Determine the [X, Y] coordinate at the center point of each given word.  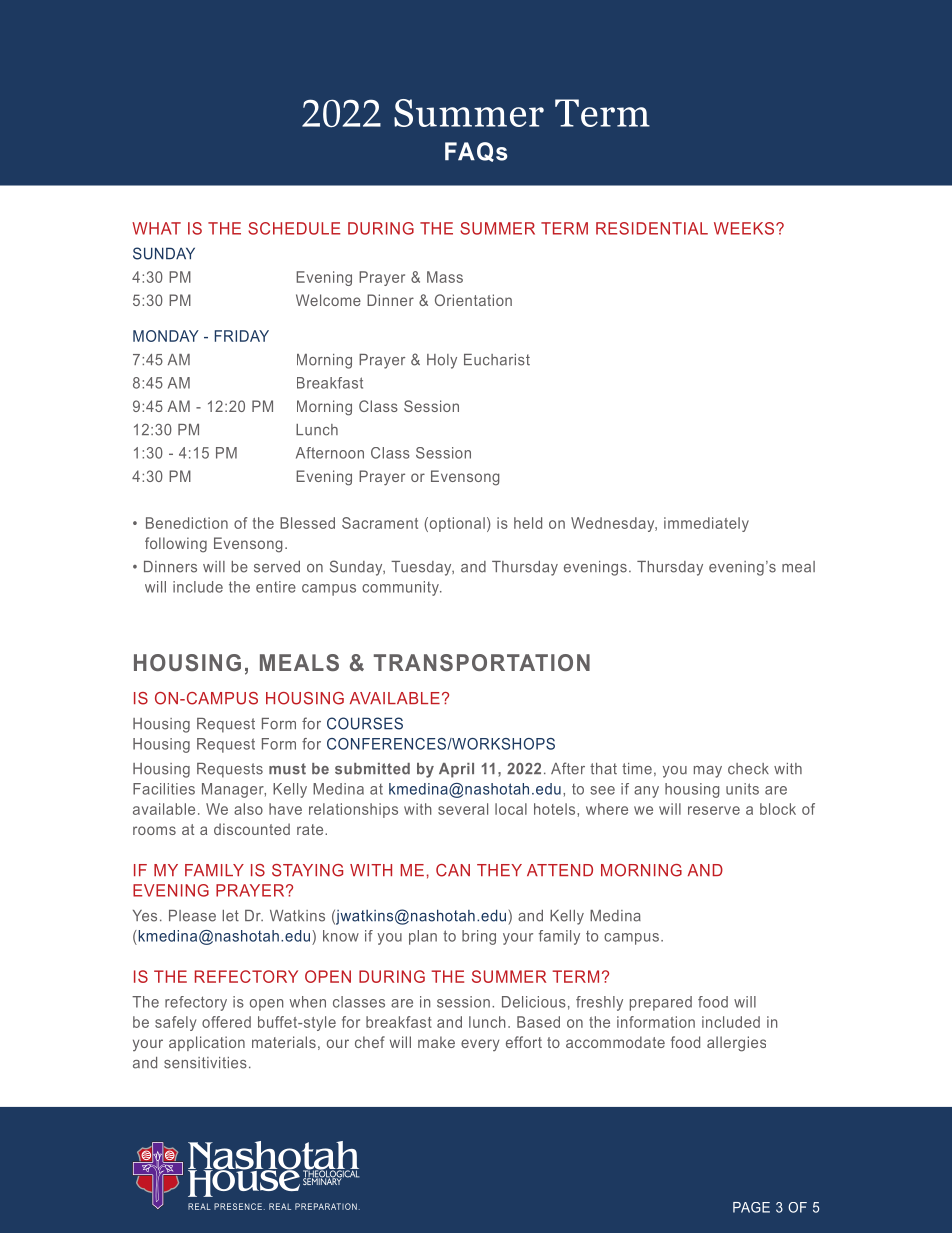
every [480, 1045]
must [287, 769]
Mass [445, 277]
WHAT [156, 228]
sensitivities [205, 1063]
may [708, 772]
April [456, 770]
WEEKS [745, 228]
